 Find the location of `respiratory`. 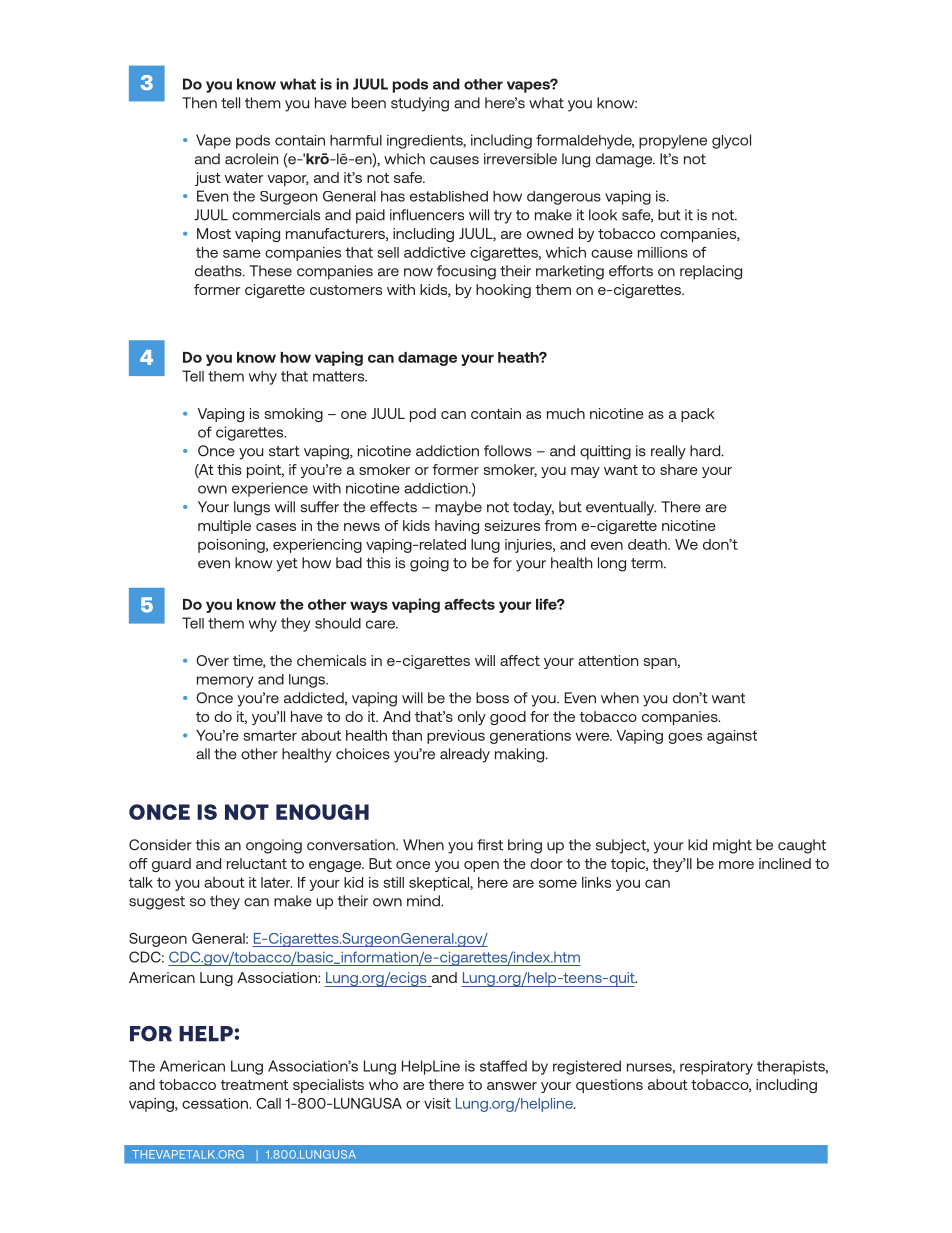

respiratory is located at coordinates (716, 1067).
